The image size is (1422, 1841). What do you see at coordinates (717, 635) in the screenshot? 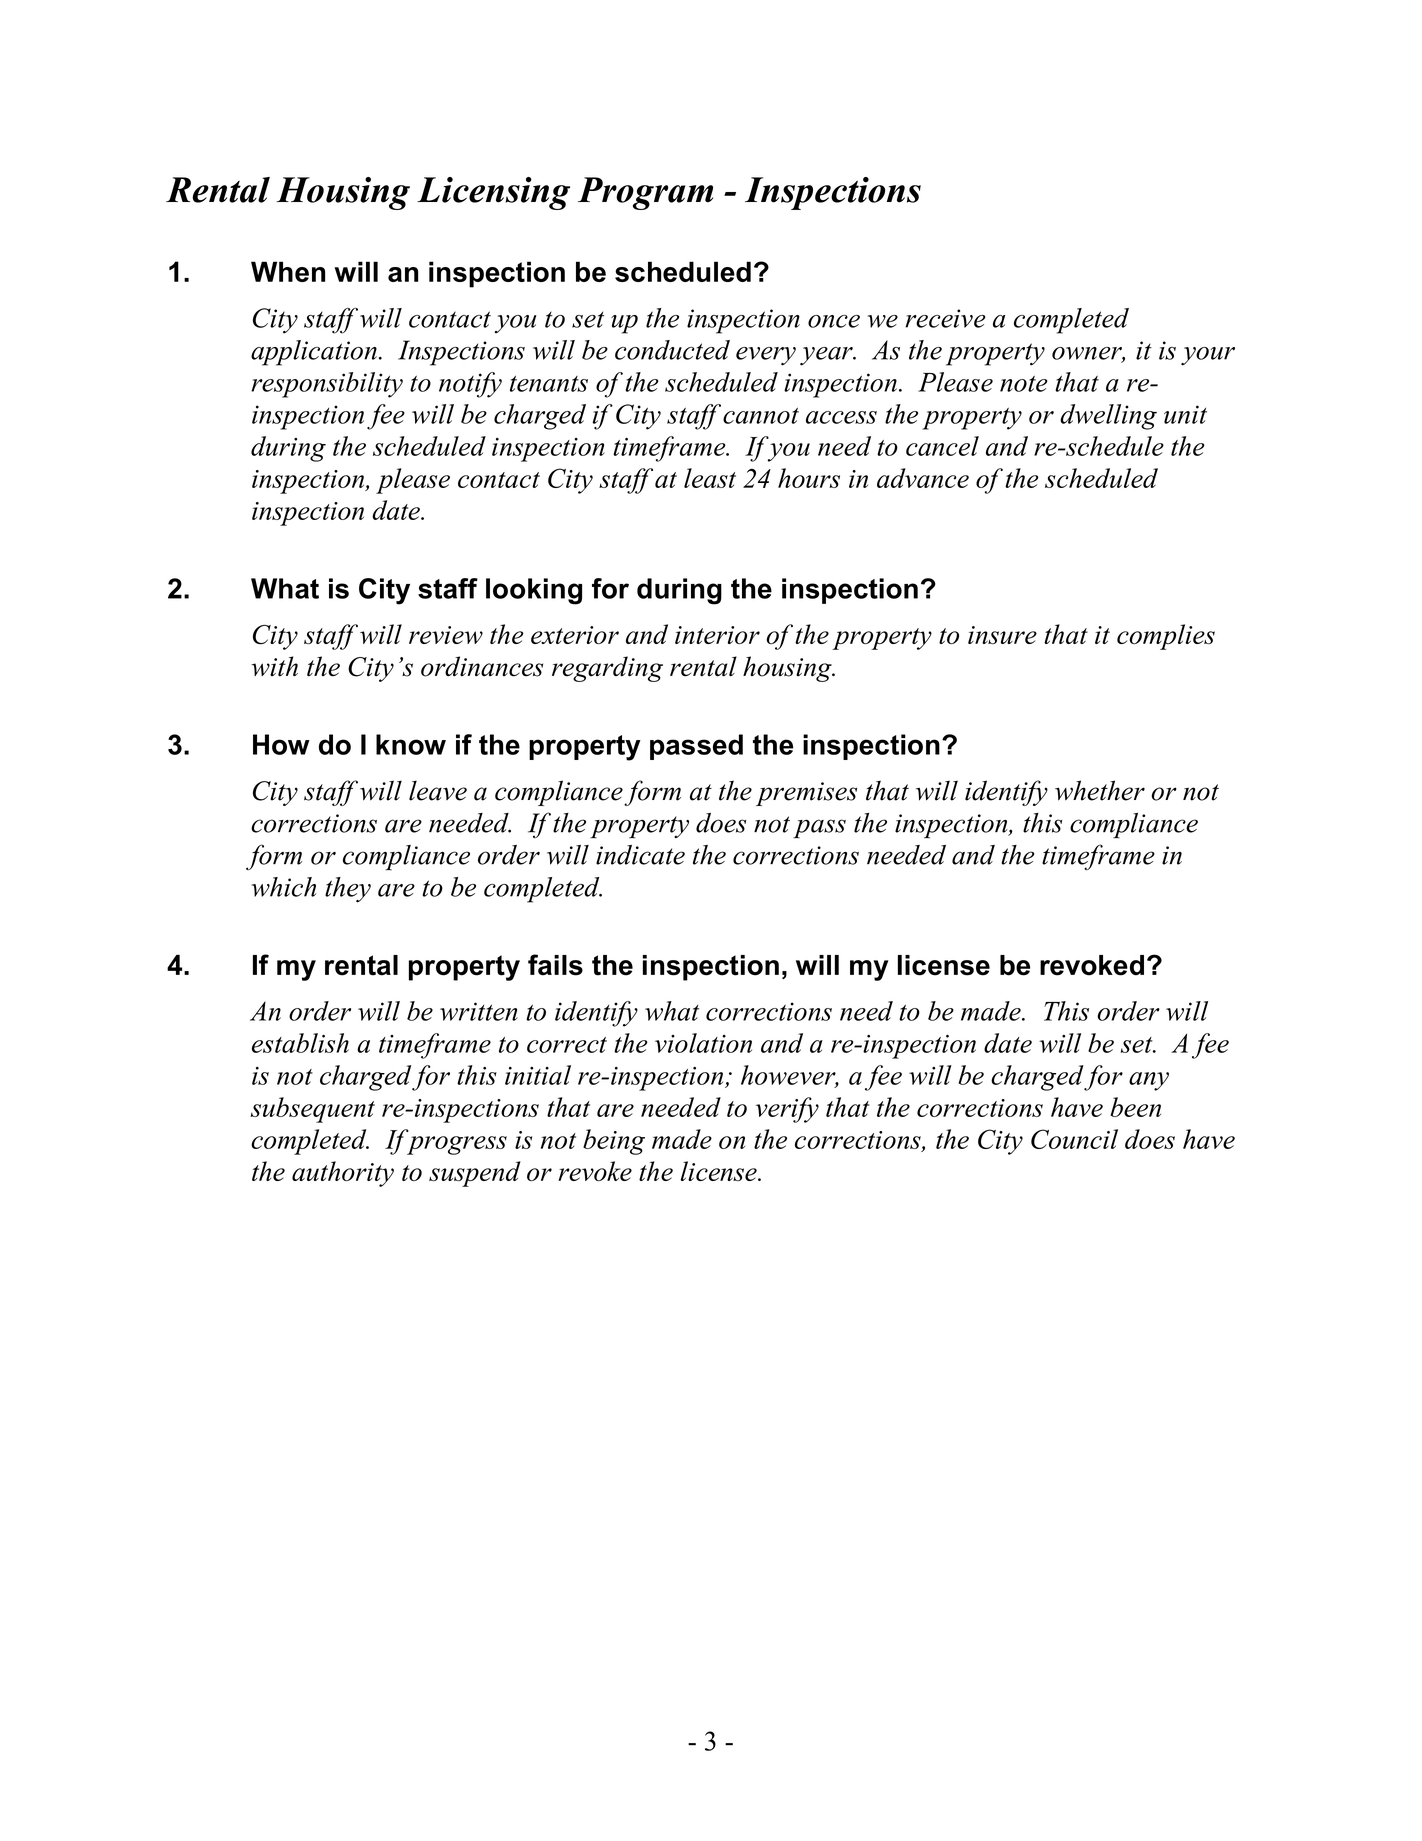
I see `interior` at bounding box center [717, 635].
